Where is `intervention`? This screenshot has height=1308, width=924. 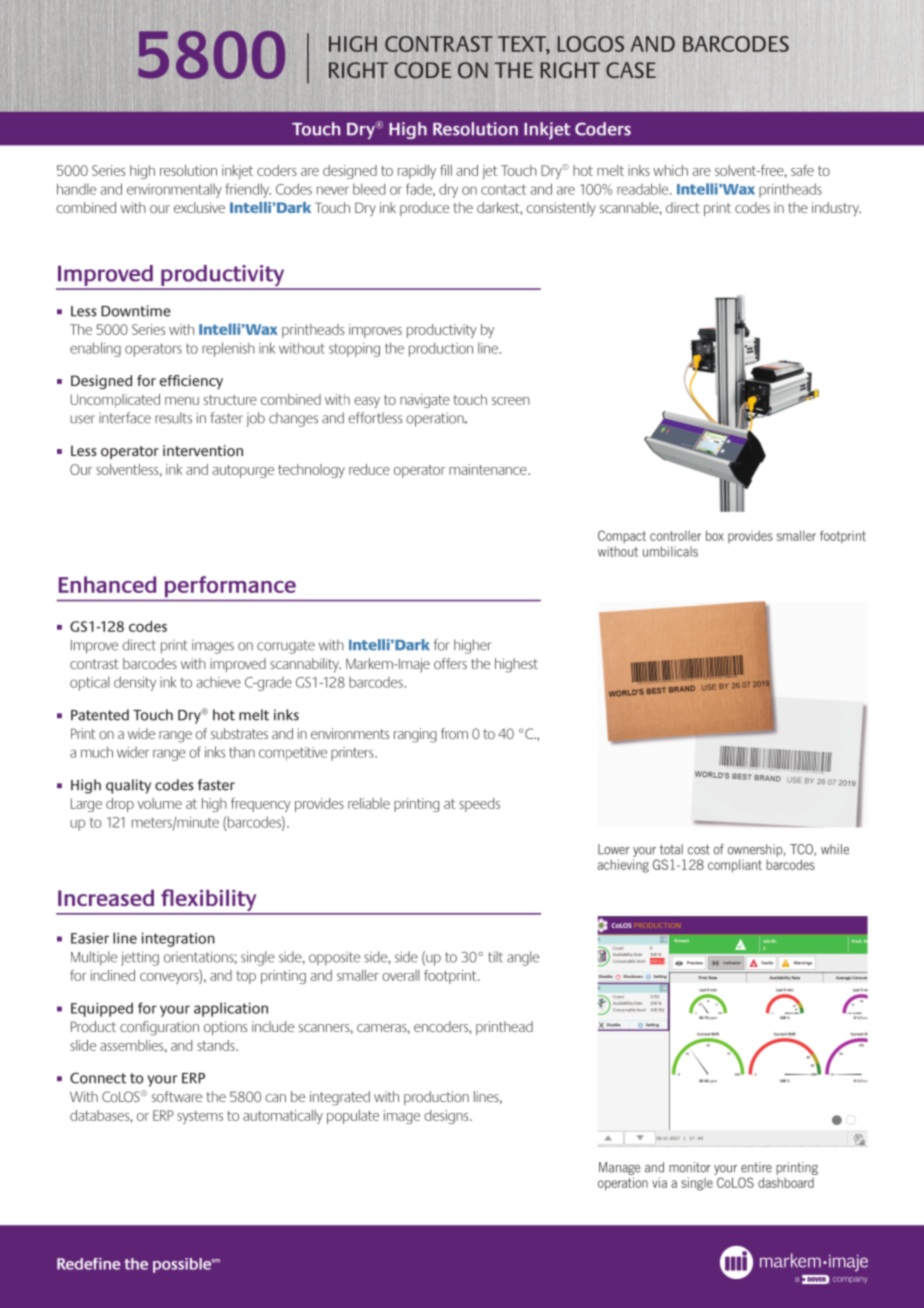 intervention is located at coordinates (203, 451).
